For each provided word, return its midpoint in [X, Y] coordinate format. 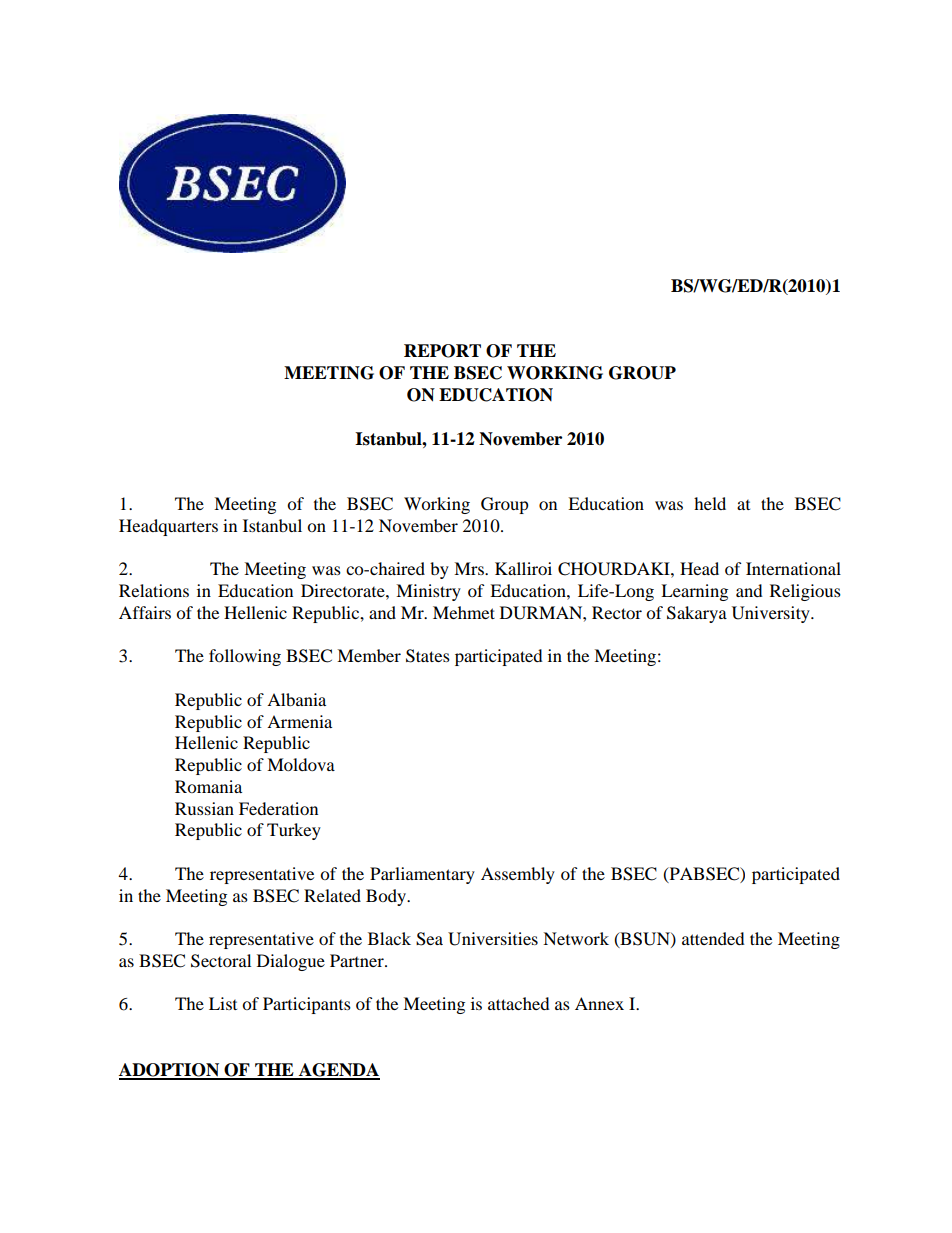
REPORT [442, 351]
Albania [296, 699]
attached [519, 1003]
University [772, 614]
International [793, 568]
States [428, 656]
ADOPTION [170, 1071]
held [710, 503]
